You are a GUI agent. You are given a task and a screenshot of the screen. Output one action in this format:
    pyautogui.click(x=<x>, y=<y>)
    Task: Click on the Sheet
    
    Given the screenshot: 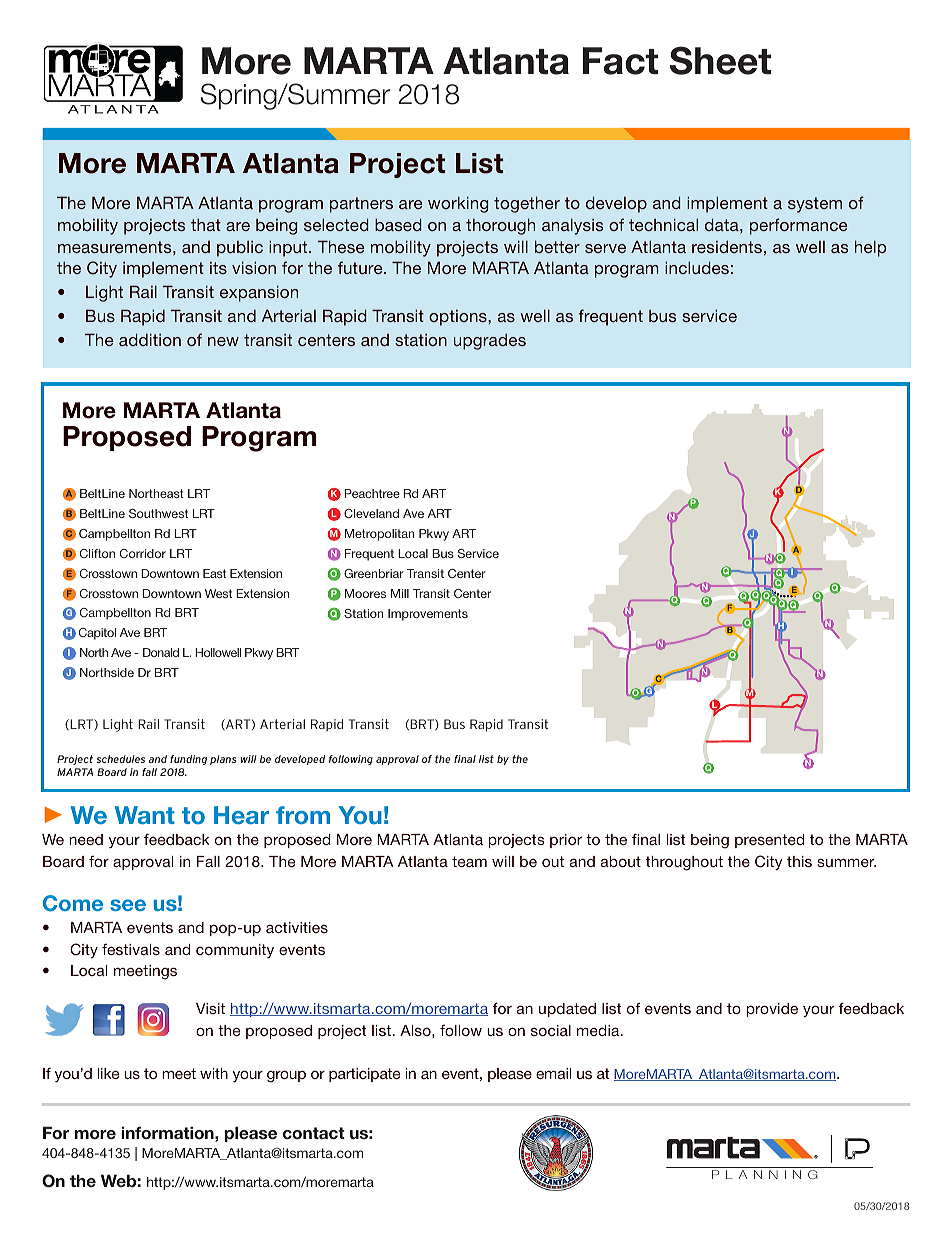 What is the action you would take?
    pyautogui.click(x=720, y=60)
